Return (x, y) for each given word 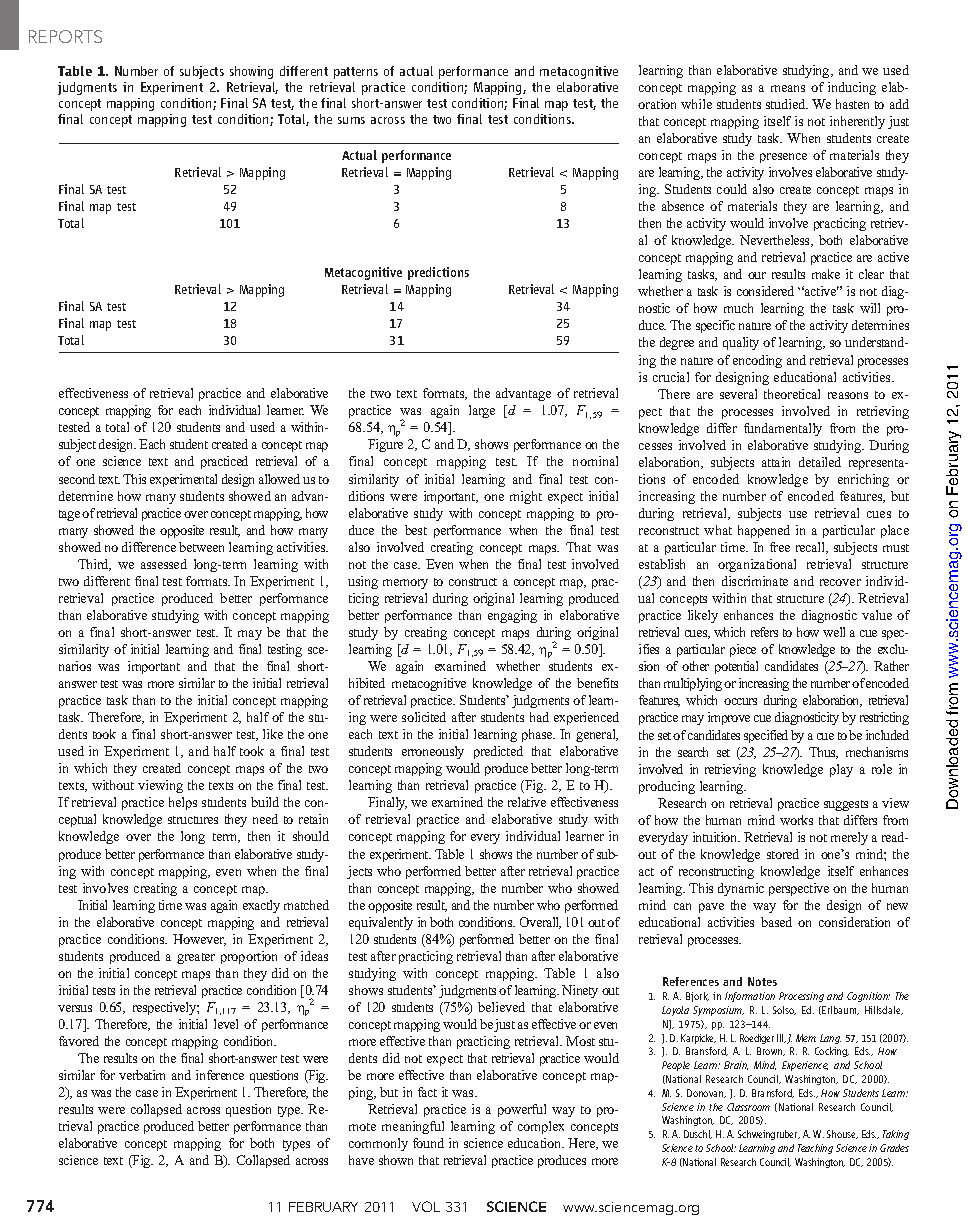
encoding (757, 361)
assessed (164, 564)
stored (783, 854)
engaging (512, 616)
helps (183, 803)
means (788, 88)
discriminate (755, 581)
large (482, 411)
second (77, 479)
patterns (356, 73)
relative (527, 802)
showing (251, 72)
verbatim (142, 1075)
